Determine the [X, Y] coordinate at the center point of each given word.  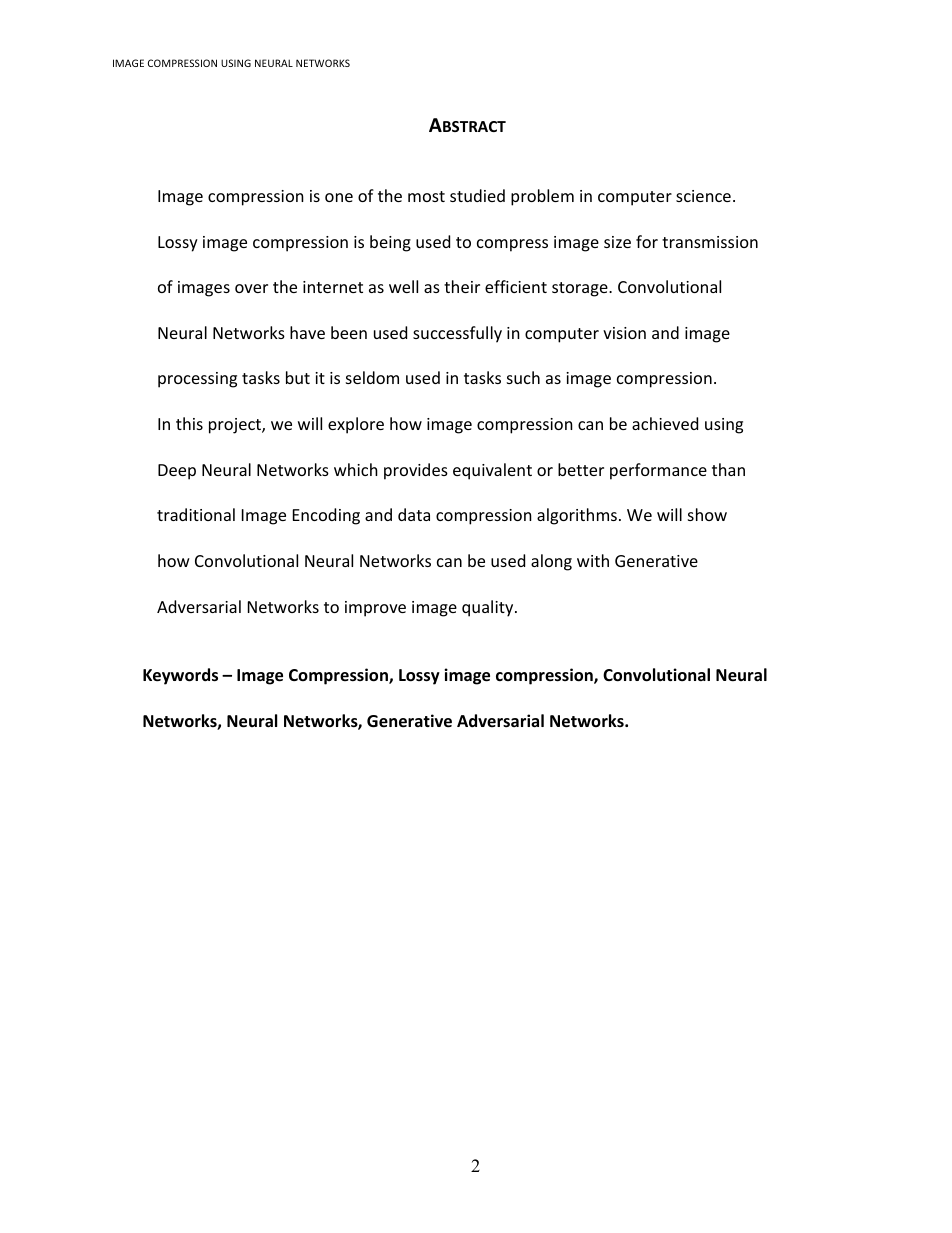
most [426, 196]
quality [489, 608]
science [703, 196]
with [593, 560]
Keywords [180, 676]
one [339, 197]
